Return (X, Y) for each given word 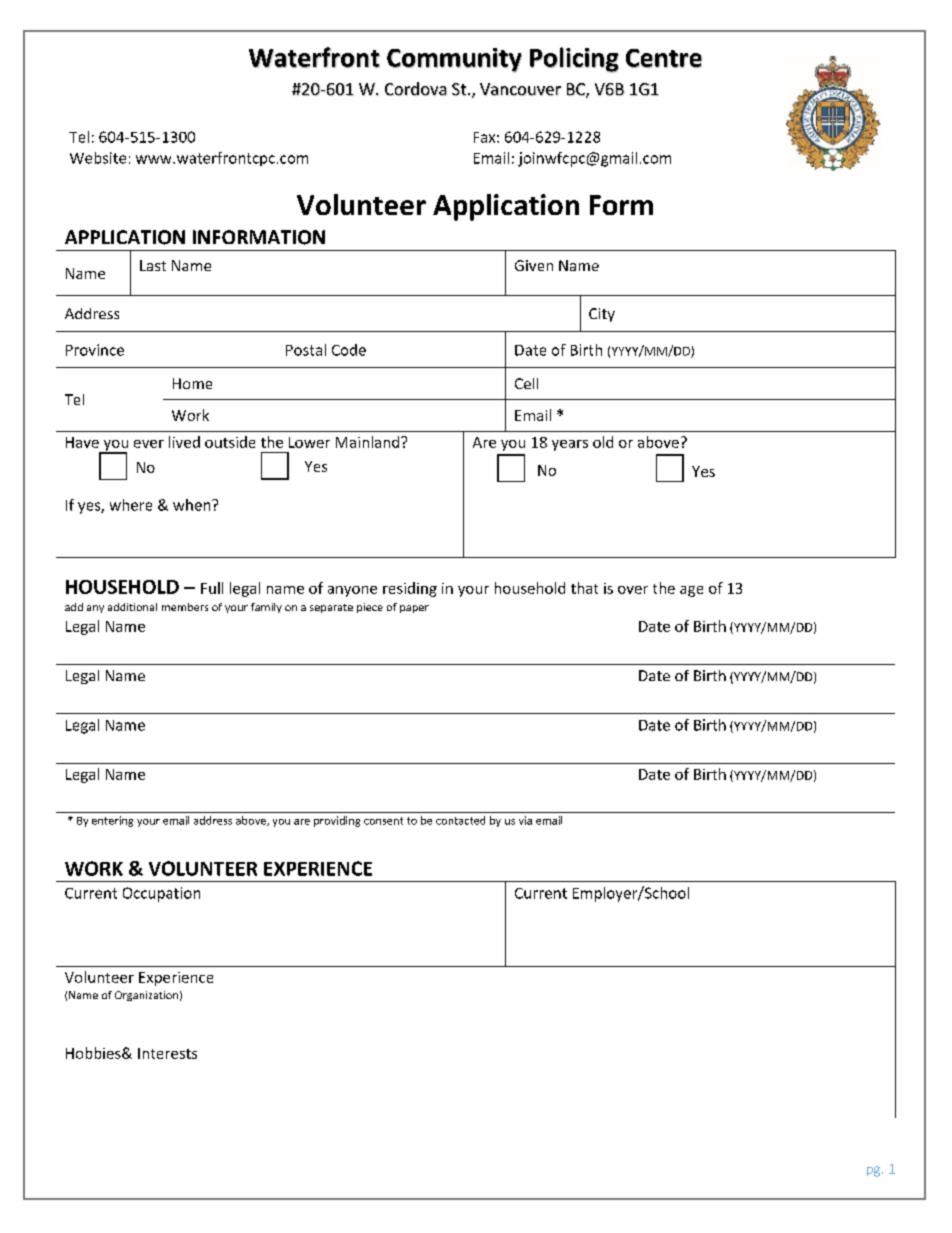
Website (98, 158)
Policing (574, 60)
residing (410, 589)
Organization (146, 996)
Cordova (416, 89)
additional (132, 607)
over (633, 590)
